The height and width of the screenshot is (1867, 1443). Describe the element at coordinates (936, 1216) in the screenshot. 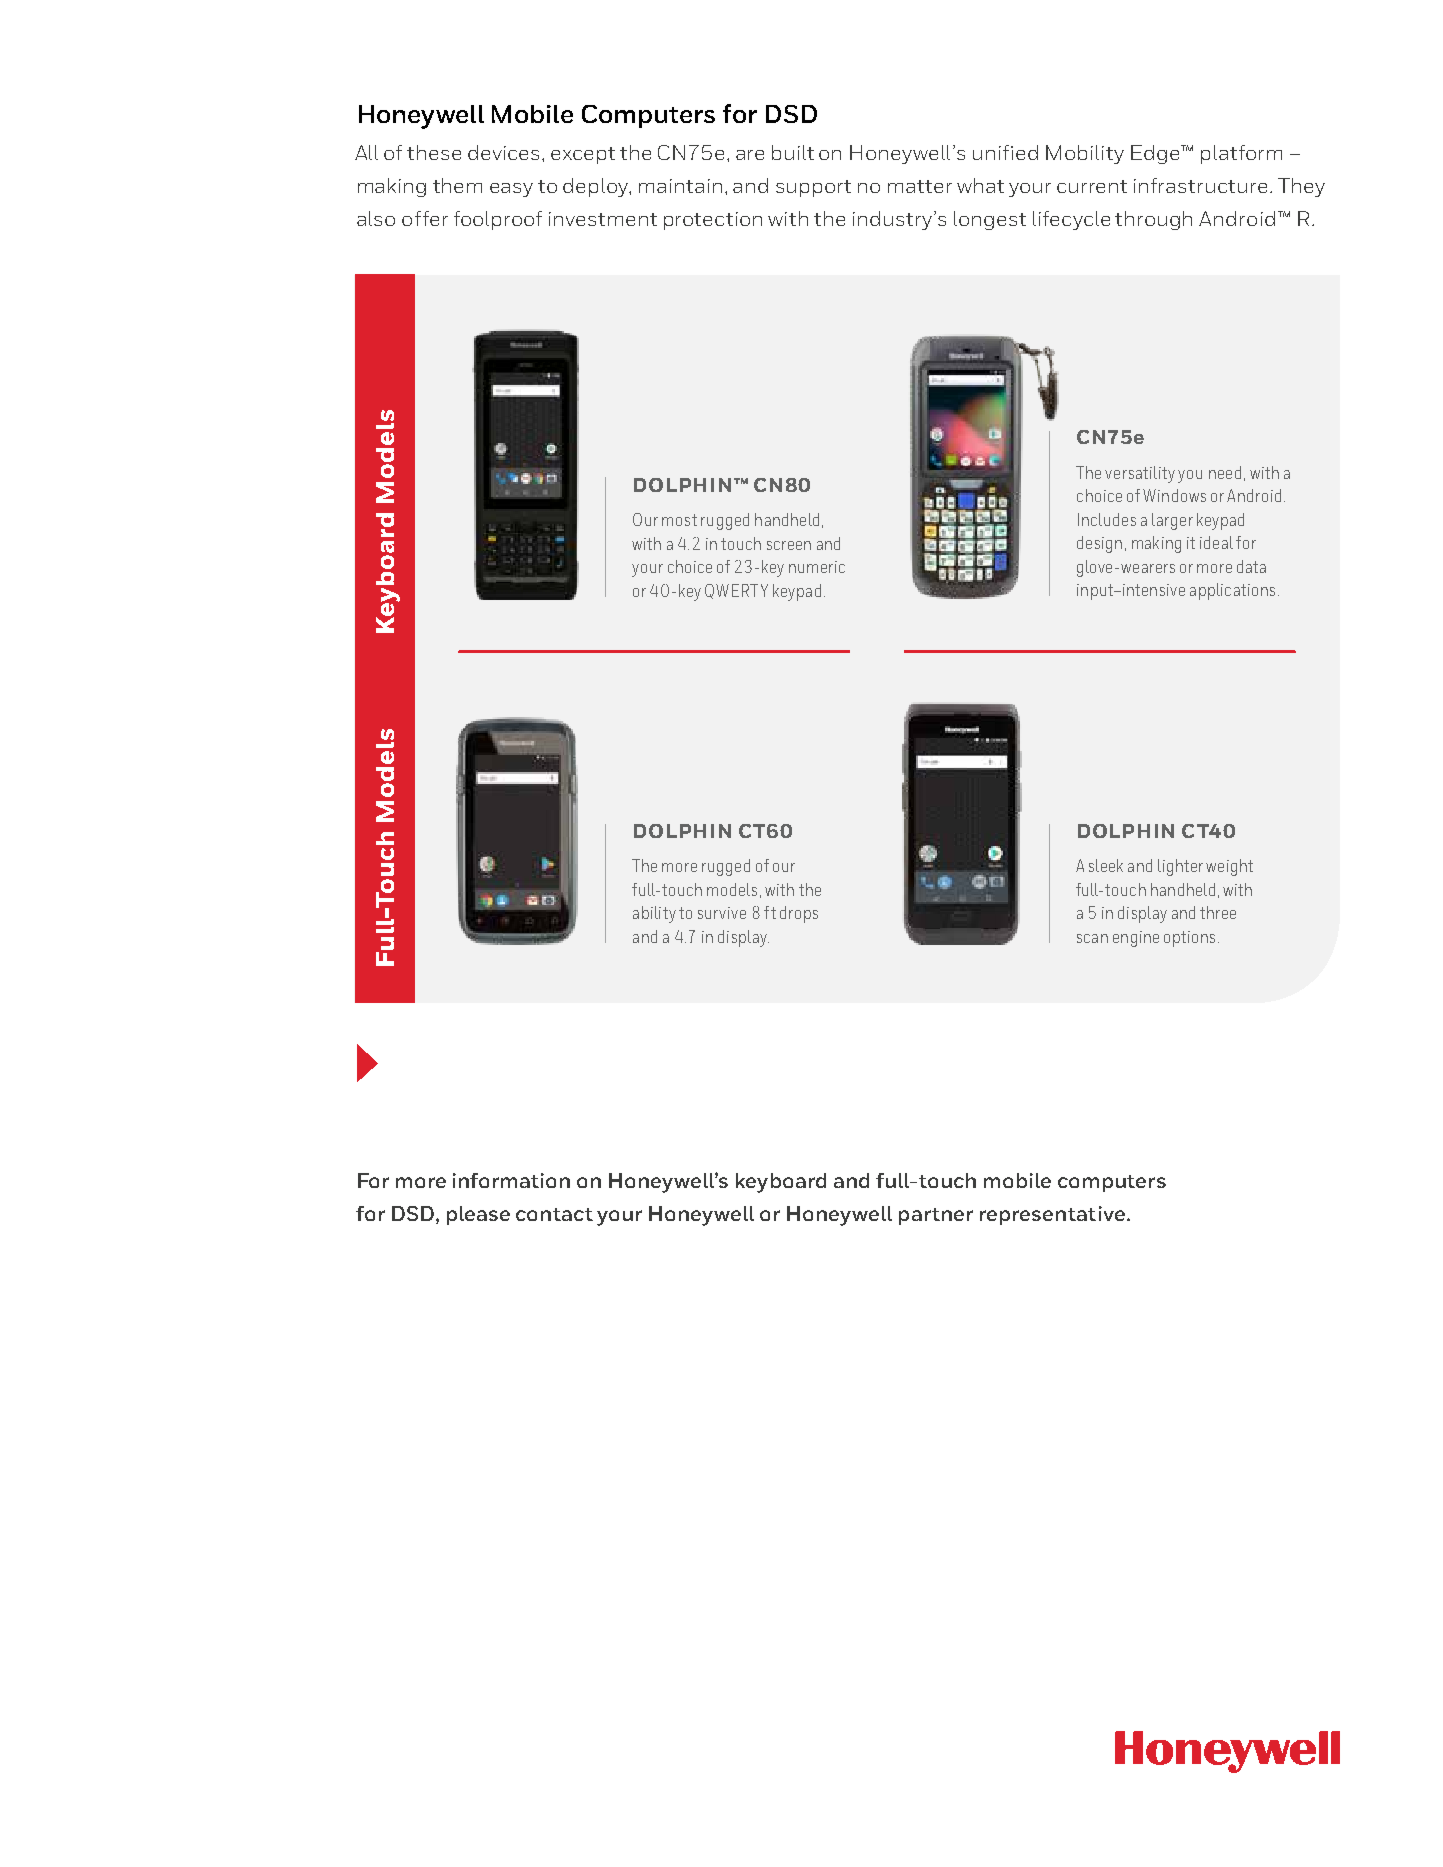

I see `partner` at that location.
